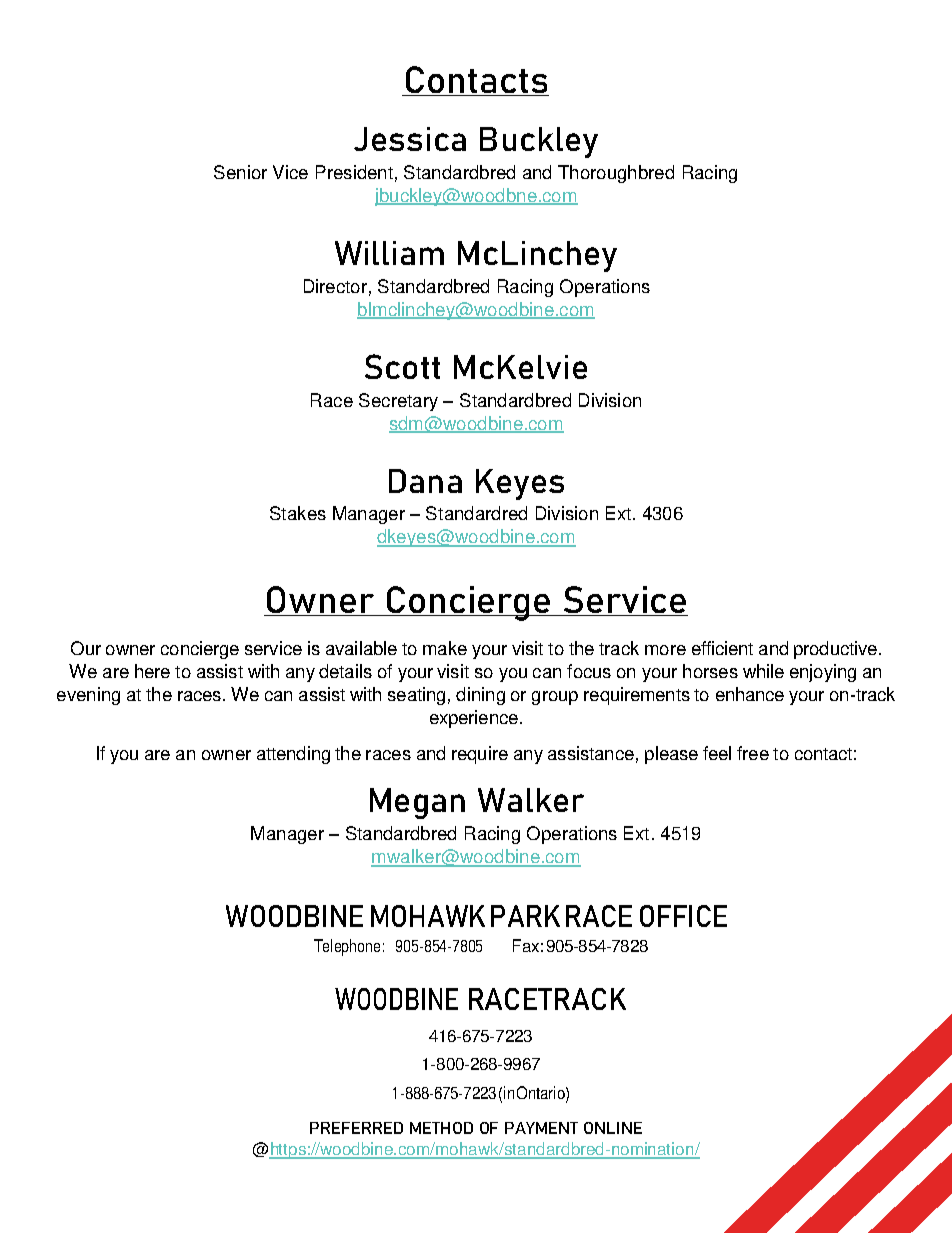 The width and height of the page is (952, 1233). What do you see at coordinates (525, 916) in the page?
I see `PARK` at bounding box center [525, 916].
